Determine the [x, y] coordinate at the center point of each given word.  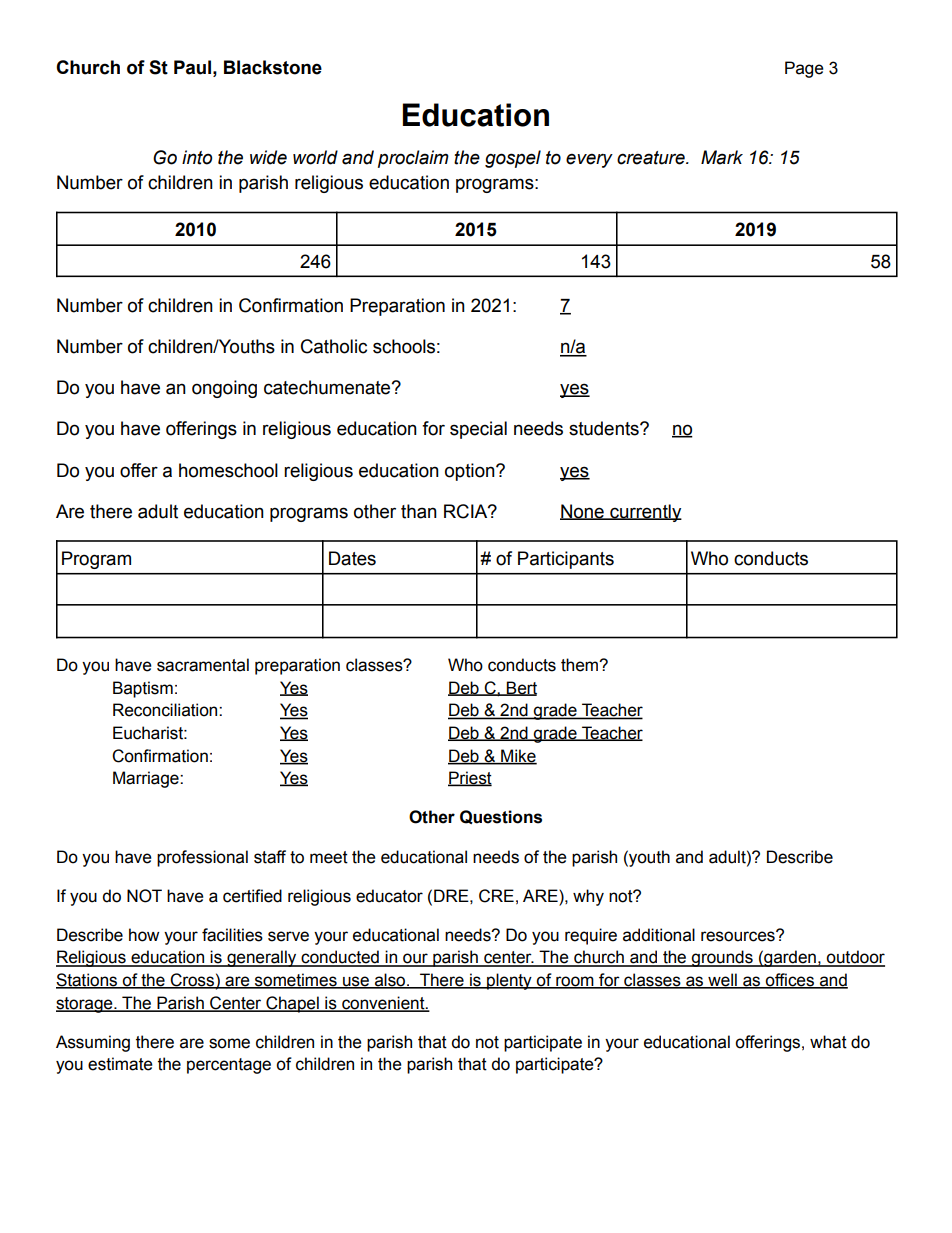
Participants [566, 560]
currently [645, 513]
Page [804, 69]
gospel [513, 159]
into [197, 157]
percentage [229, 1066]
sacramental [203, 665]
